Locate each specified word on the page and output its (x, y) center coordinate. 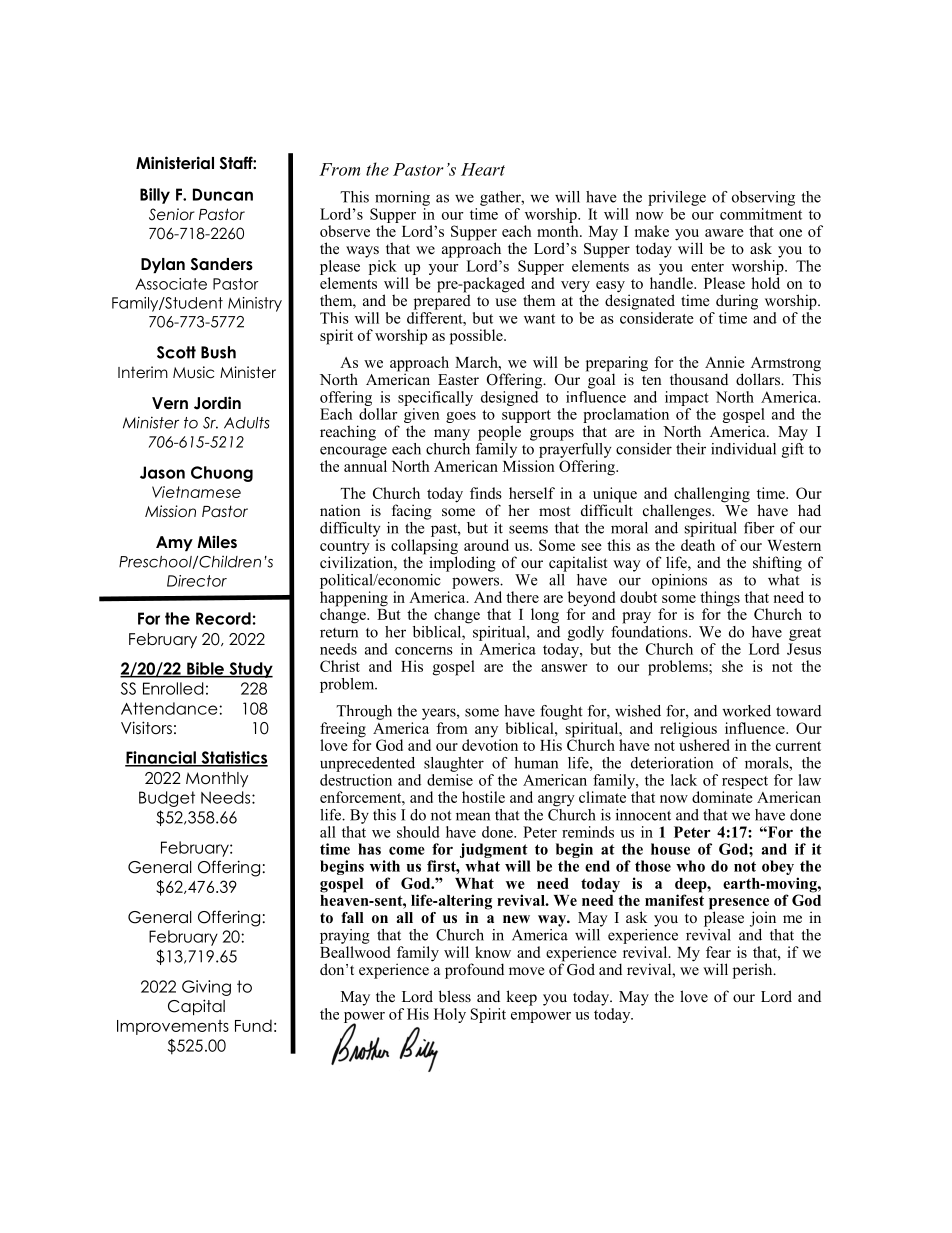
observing (763, 198)
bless (455, 996)
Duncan (223, 194)
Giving (206, 988)
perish (754, 971)
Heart (483, 169)
